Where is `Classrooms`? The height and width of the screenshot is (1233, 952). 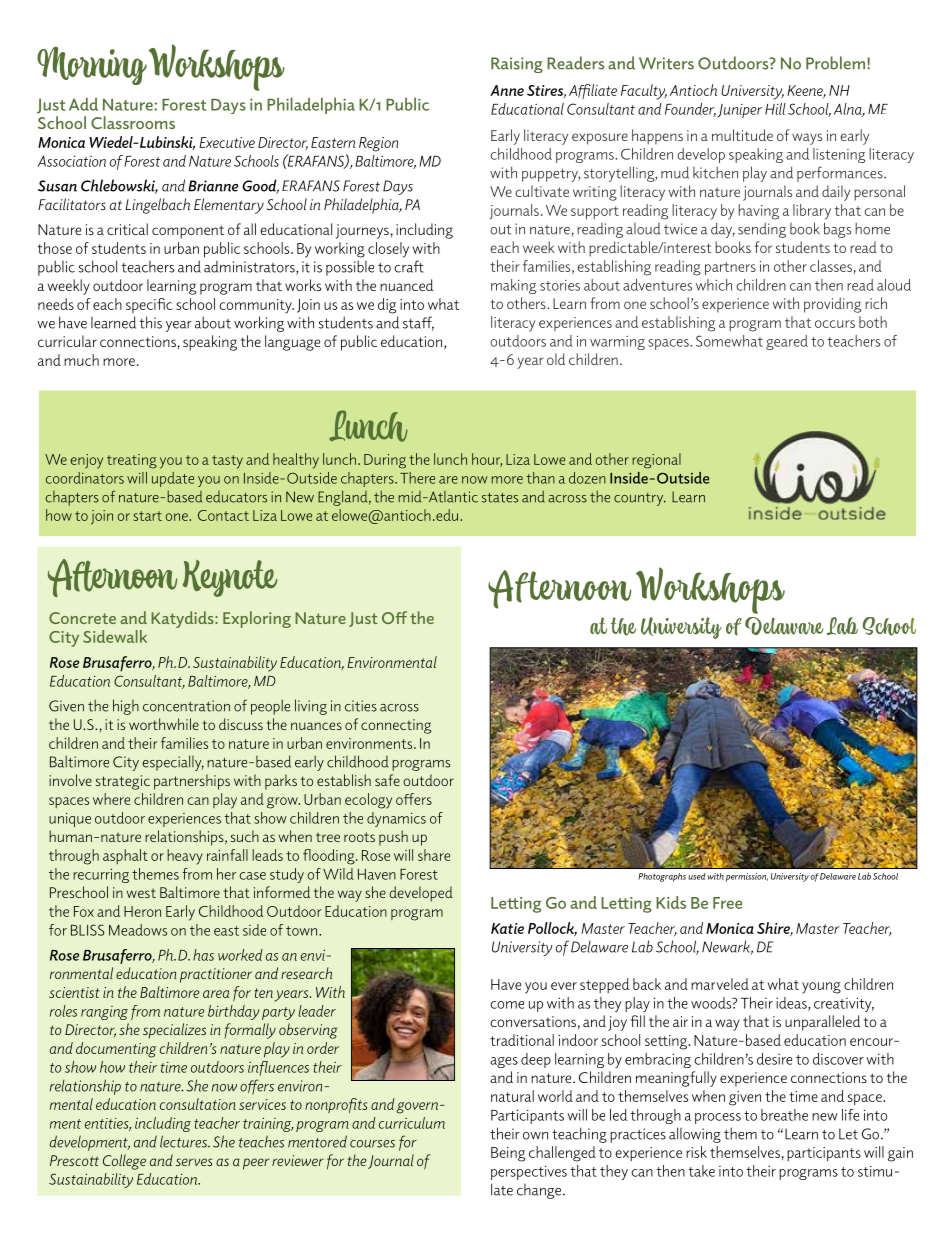 Classrooms is located at coordinates (133, 122).
